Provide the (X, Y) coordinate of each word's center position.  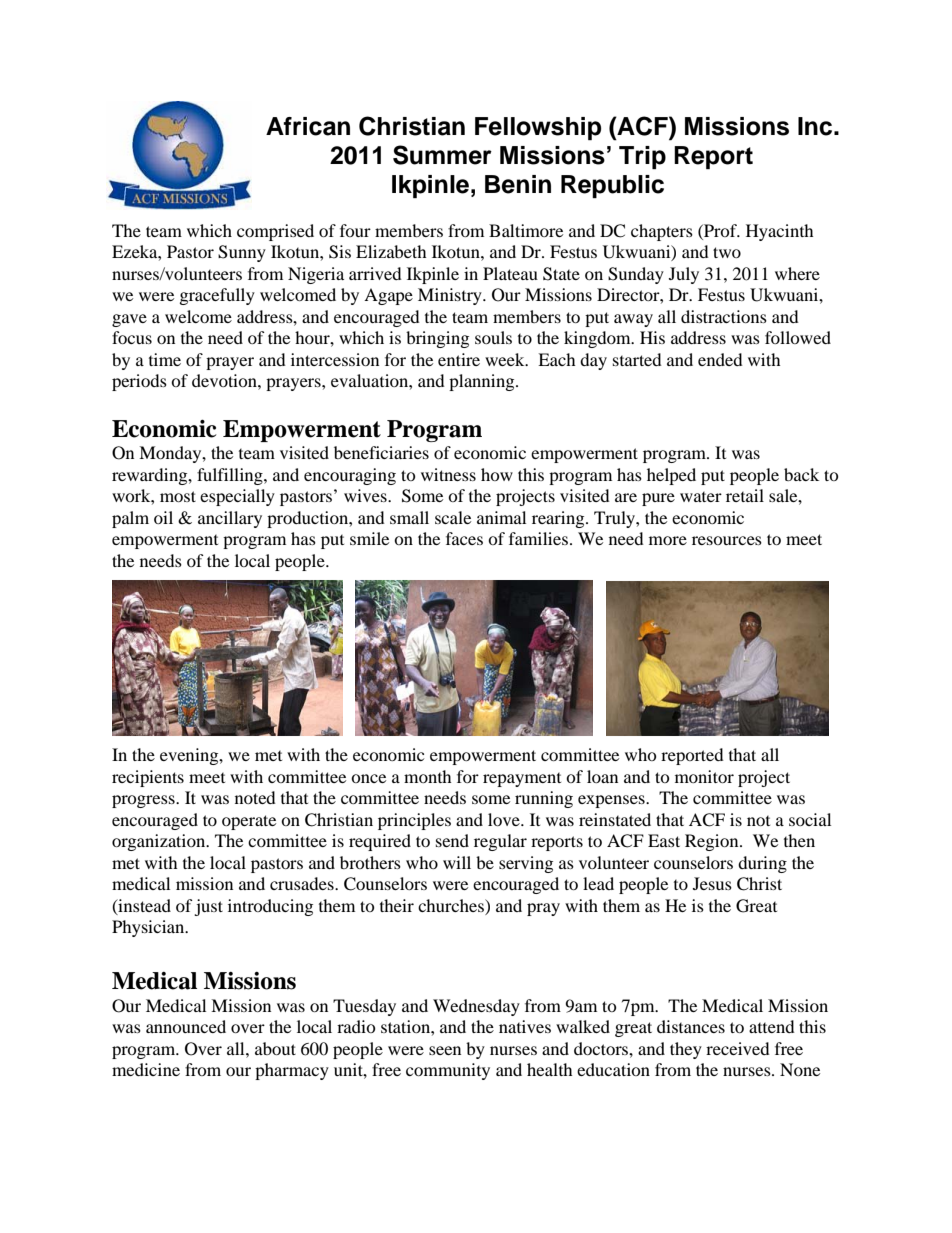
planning (483, 382)
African (308, 126)
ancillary (230, 519)
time (165, 359)
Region (713, 842)
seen (445, 1050)
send (452, 840)
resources (727, 540)
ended (720, 359)
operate (249, 822)
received (738, 1048)
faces (464, 538)
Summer (442, 155)
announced (186, 1026)
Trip (642, 157)
